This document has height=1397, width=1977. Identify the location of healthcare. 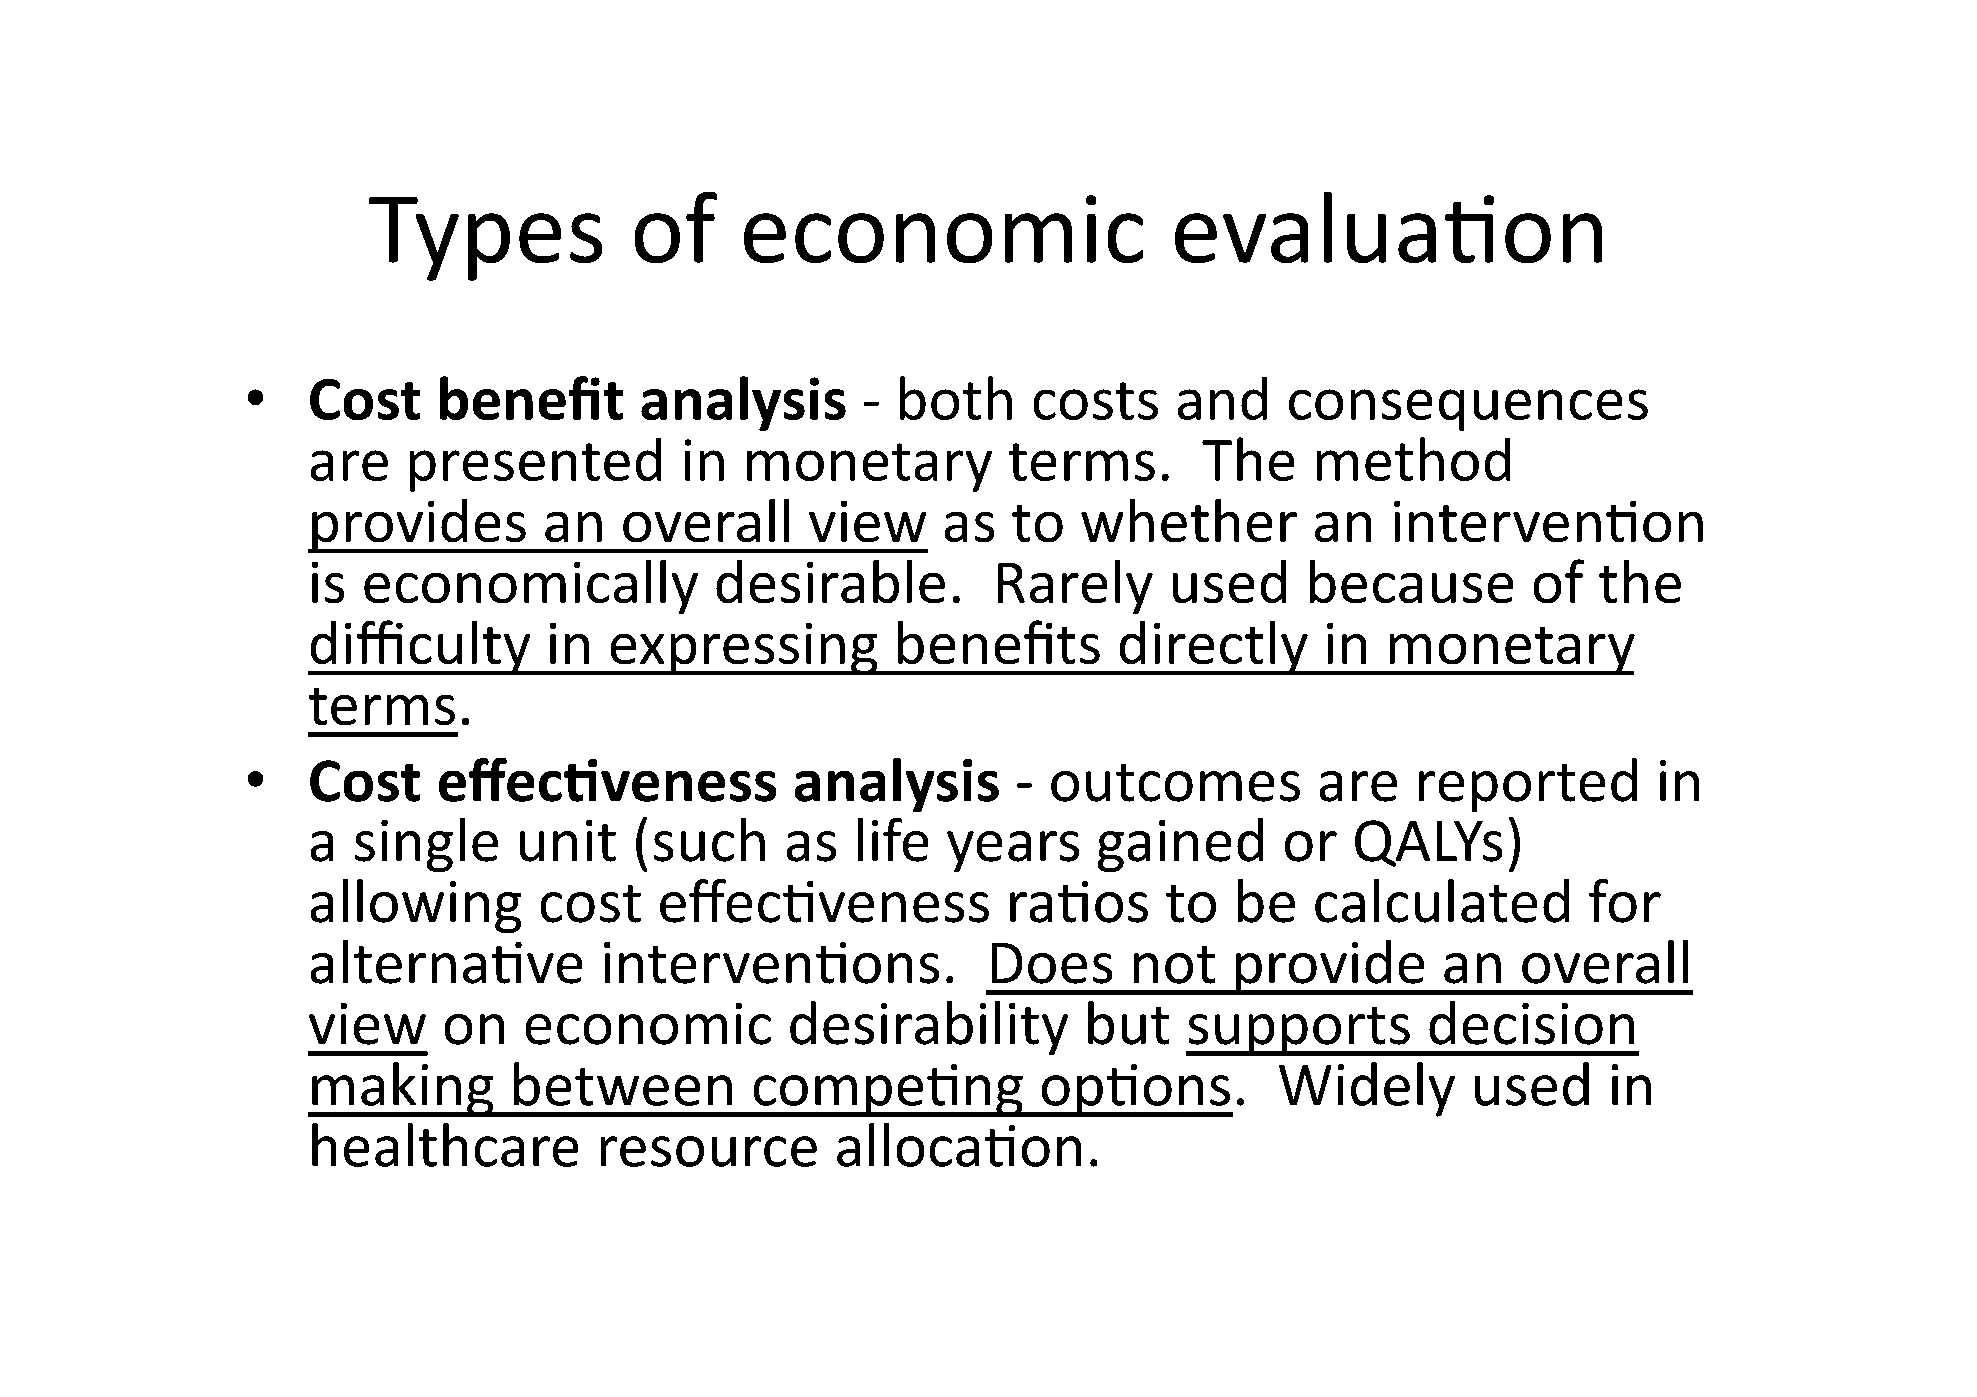
(445, 1145).
